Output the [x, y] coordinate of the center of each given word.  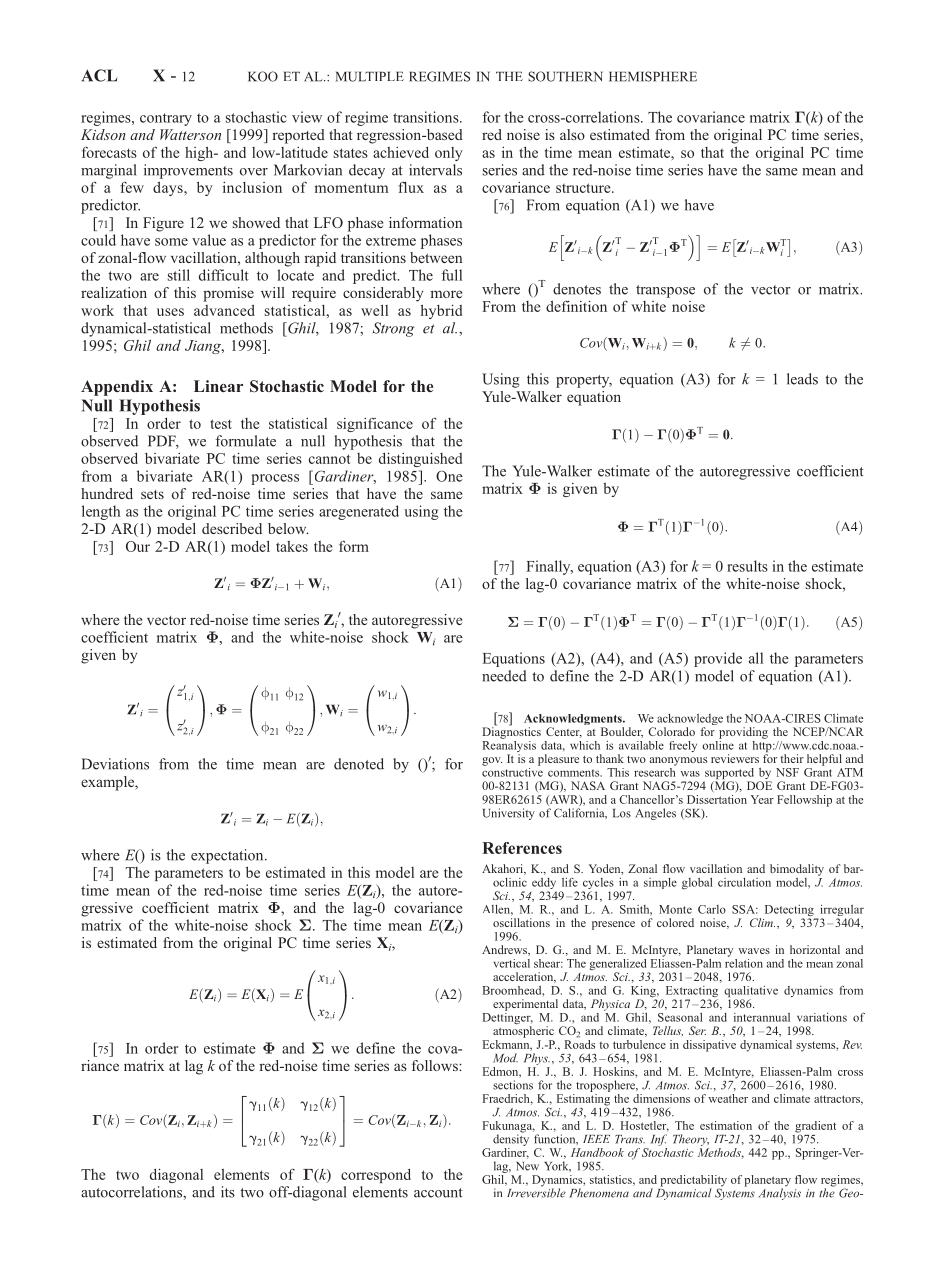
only [449, 154]
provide [718, 659]
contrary [166, 119]
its [228, 1192]
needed [504, 676]
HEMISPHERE [653, 76]
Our [138, 546]
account [438, 1193]
